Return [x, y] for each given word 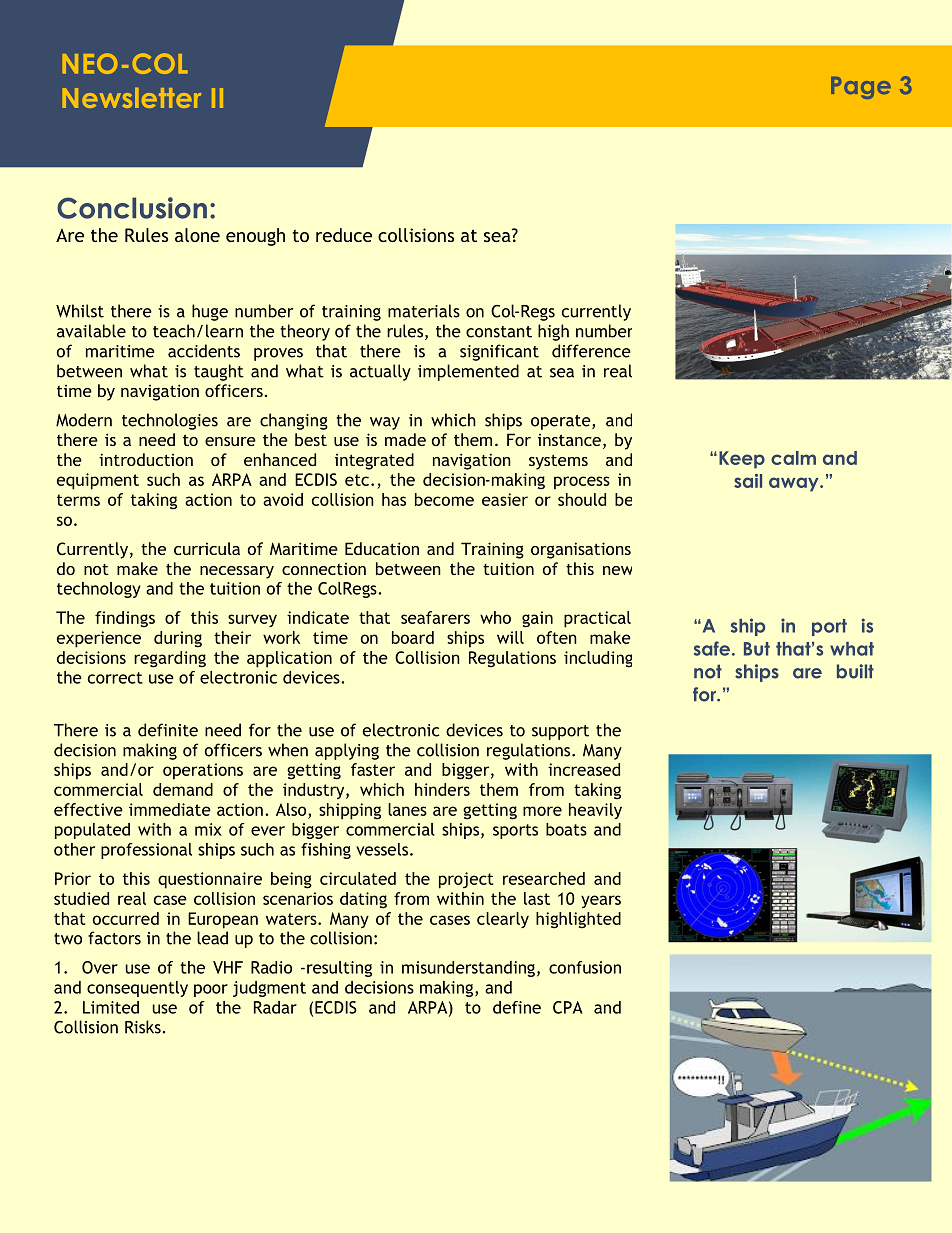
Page [861, 88]
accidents [204, 351]
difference [591, 351]
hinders [442, 789]
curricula [207, 548]
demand [183, 789]
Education [382, 548]
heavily [595, 811]
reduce [344, 235]
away [795, 484]
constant [499, 332]
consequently [137, 989]
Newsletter [132, 98]
